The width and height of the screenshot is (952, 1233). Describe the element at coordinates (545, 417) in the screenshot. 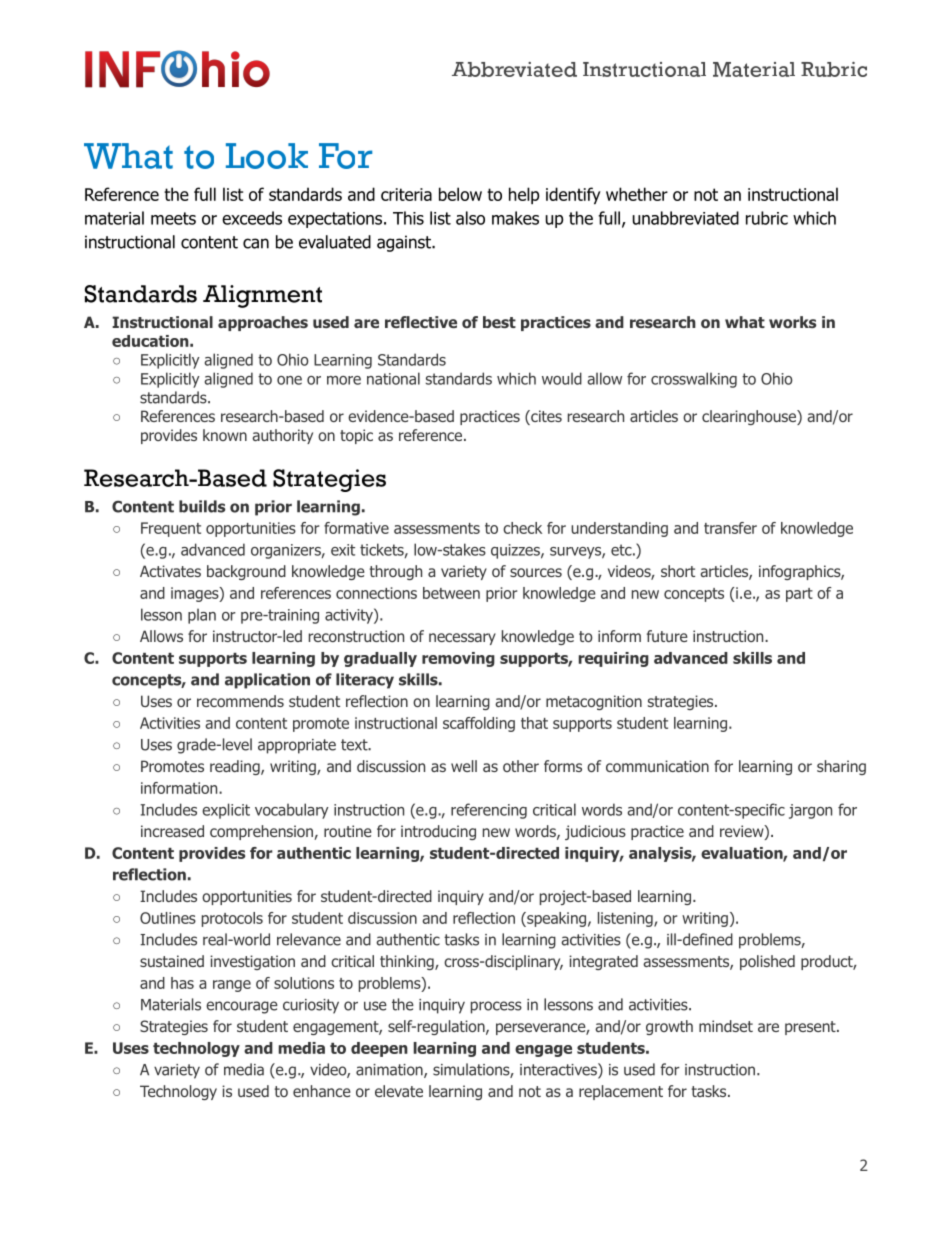

I see `cites` at that location.
